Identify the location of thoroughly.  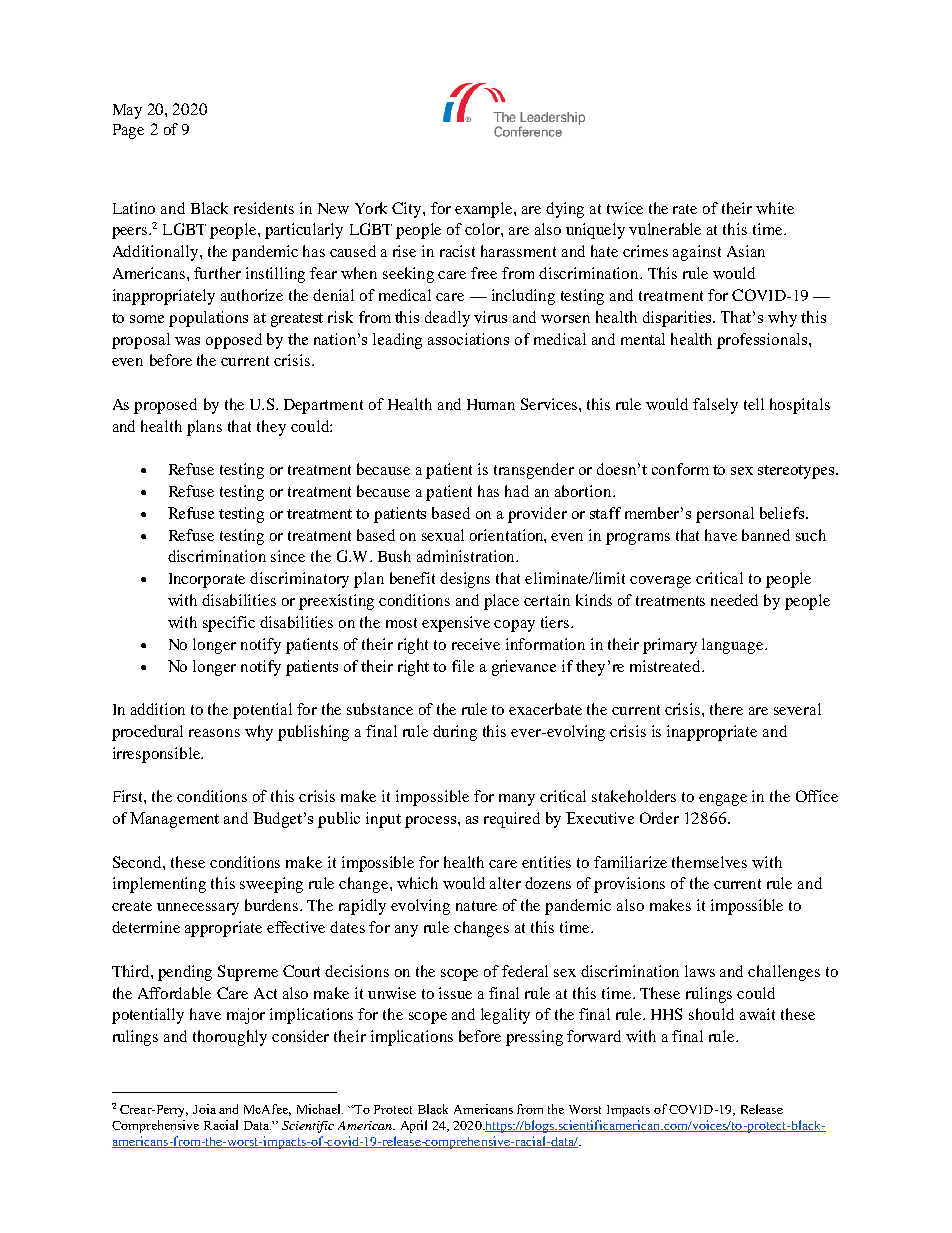
(230, 1038).
